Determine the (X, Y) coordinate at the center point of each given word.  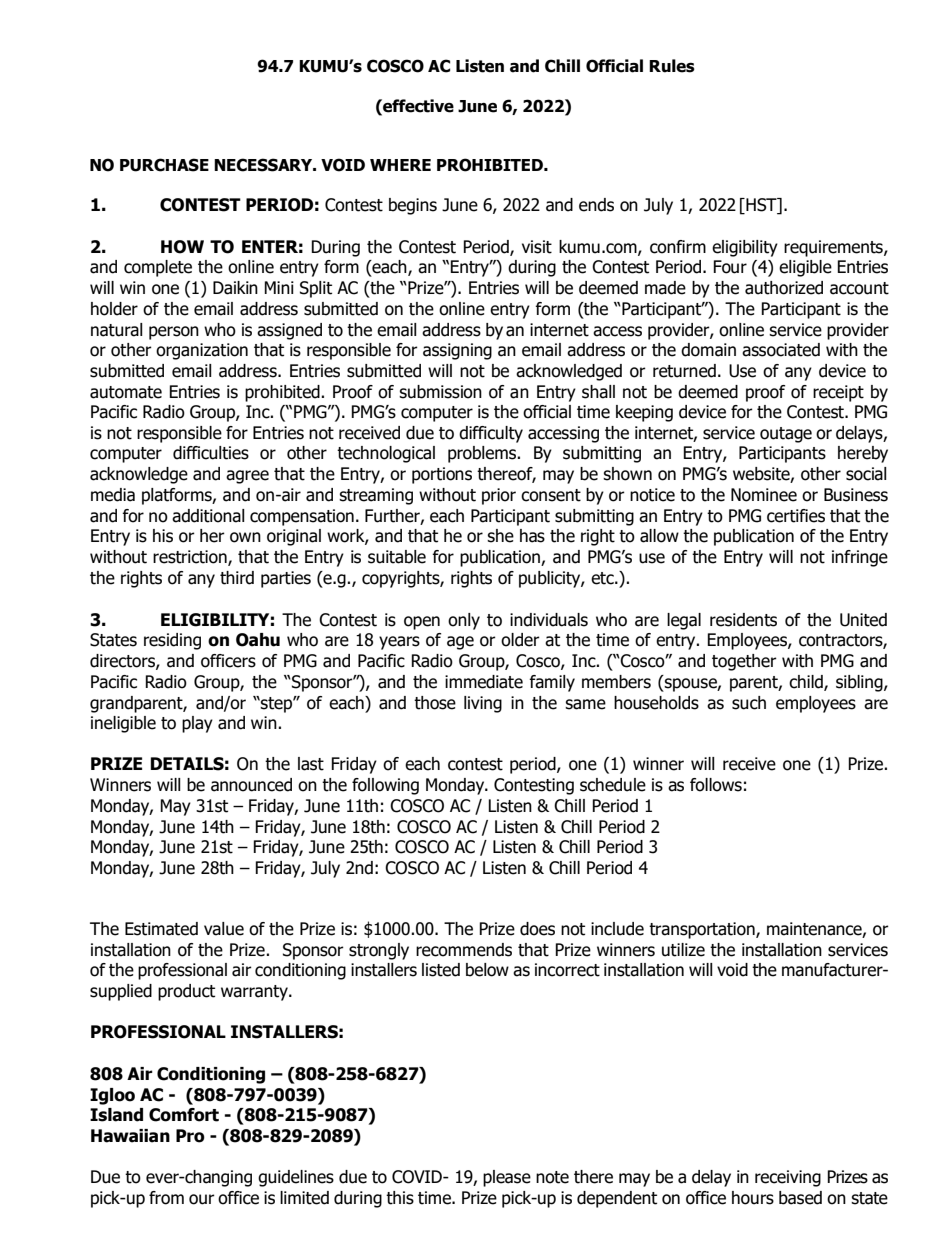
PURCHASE (164, 165)
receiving (788, 1178)
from (166, 1198)
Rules (672, 66)
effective (417, 106)
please (507, 1178)
